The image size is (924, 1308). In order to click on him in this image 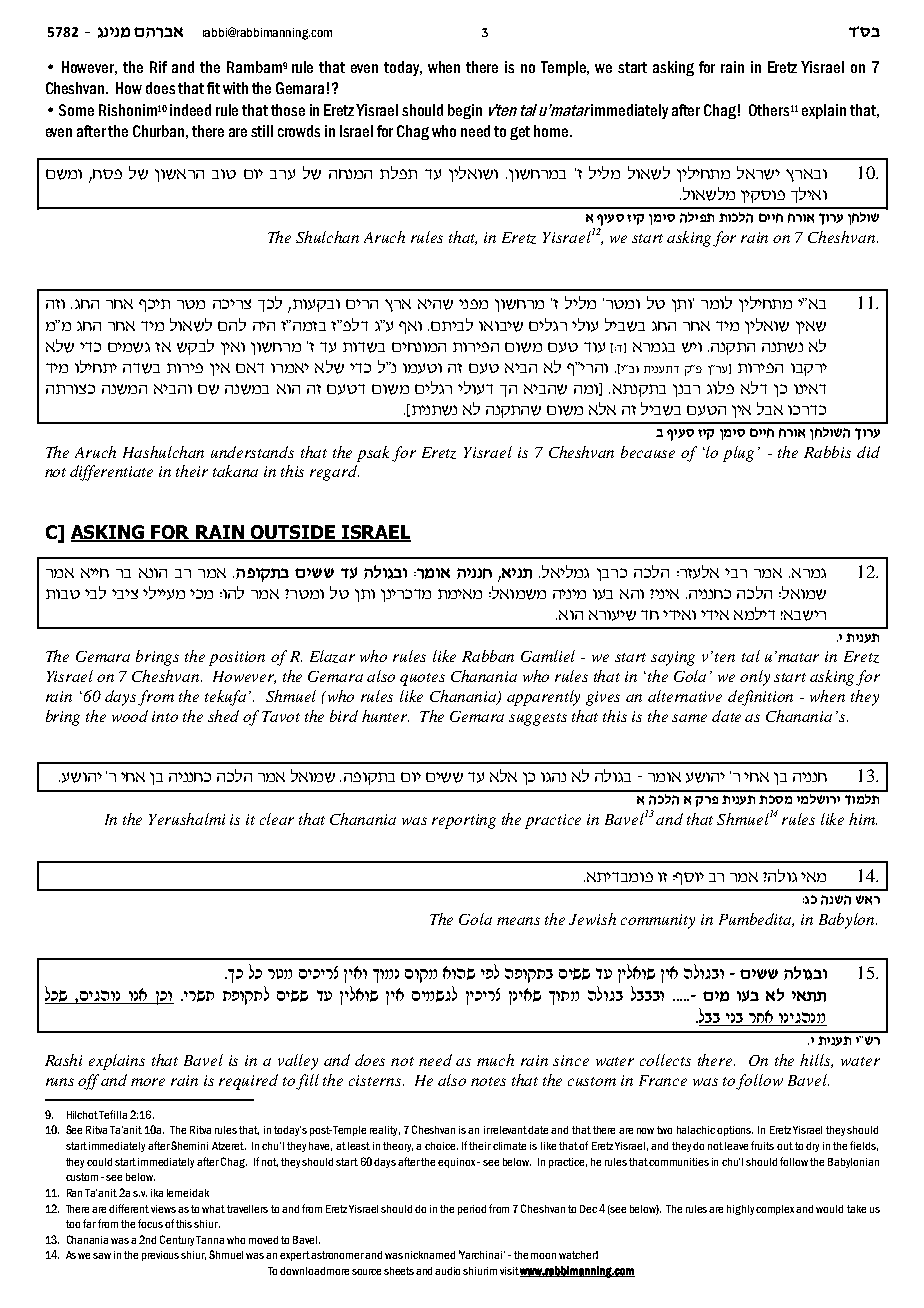, I will do `click(863, 819)`.
